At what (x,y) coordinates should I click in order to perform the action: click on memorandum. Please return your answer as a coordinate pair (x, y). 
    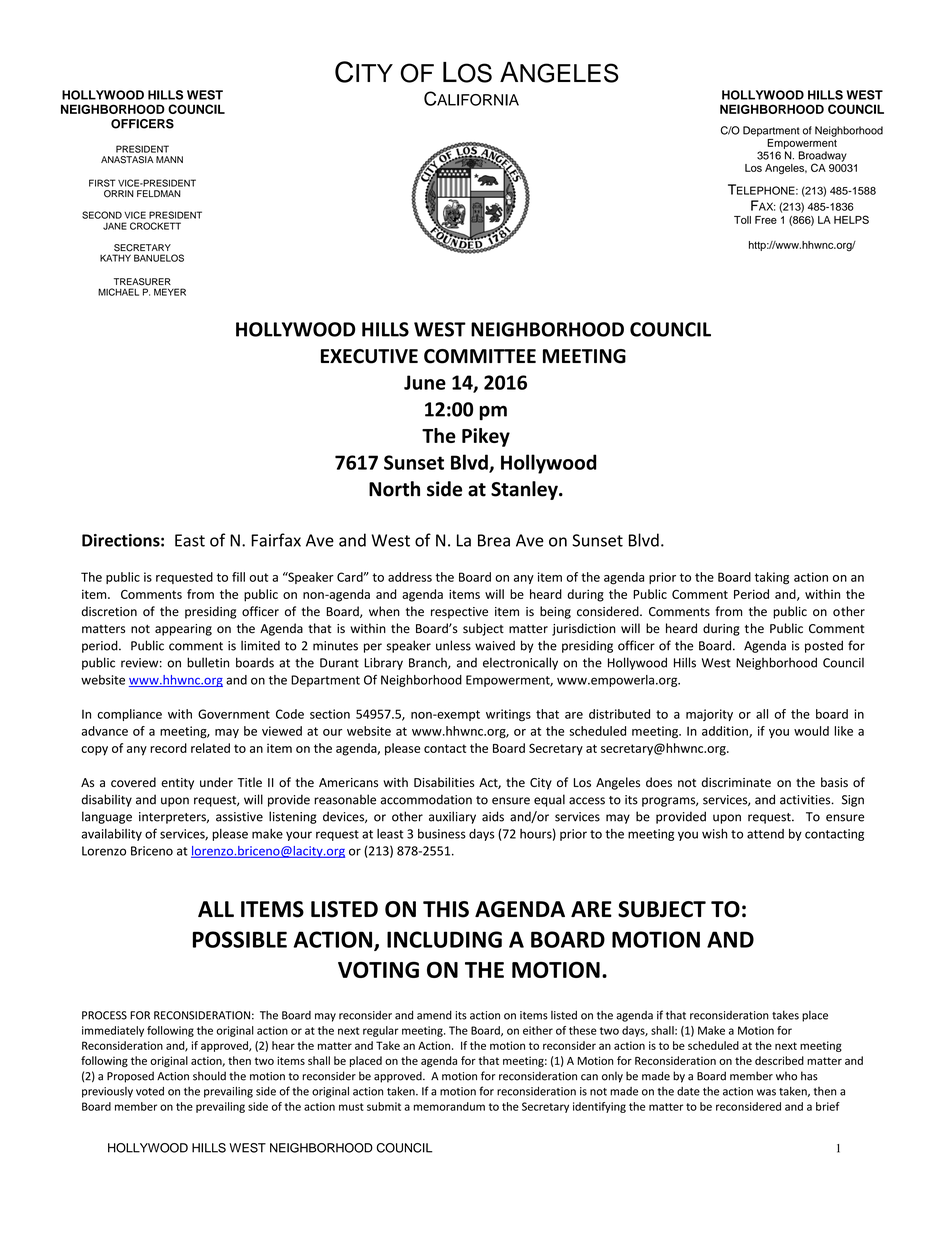
    Looking at the image, I should click on (449, 1106).
